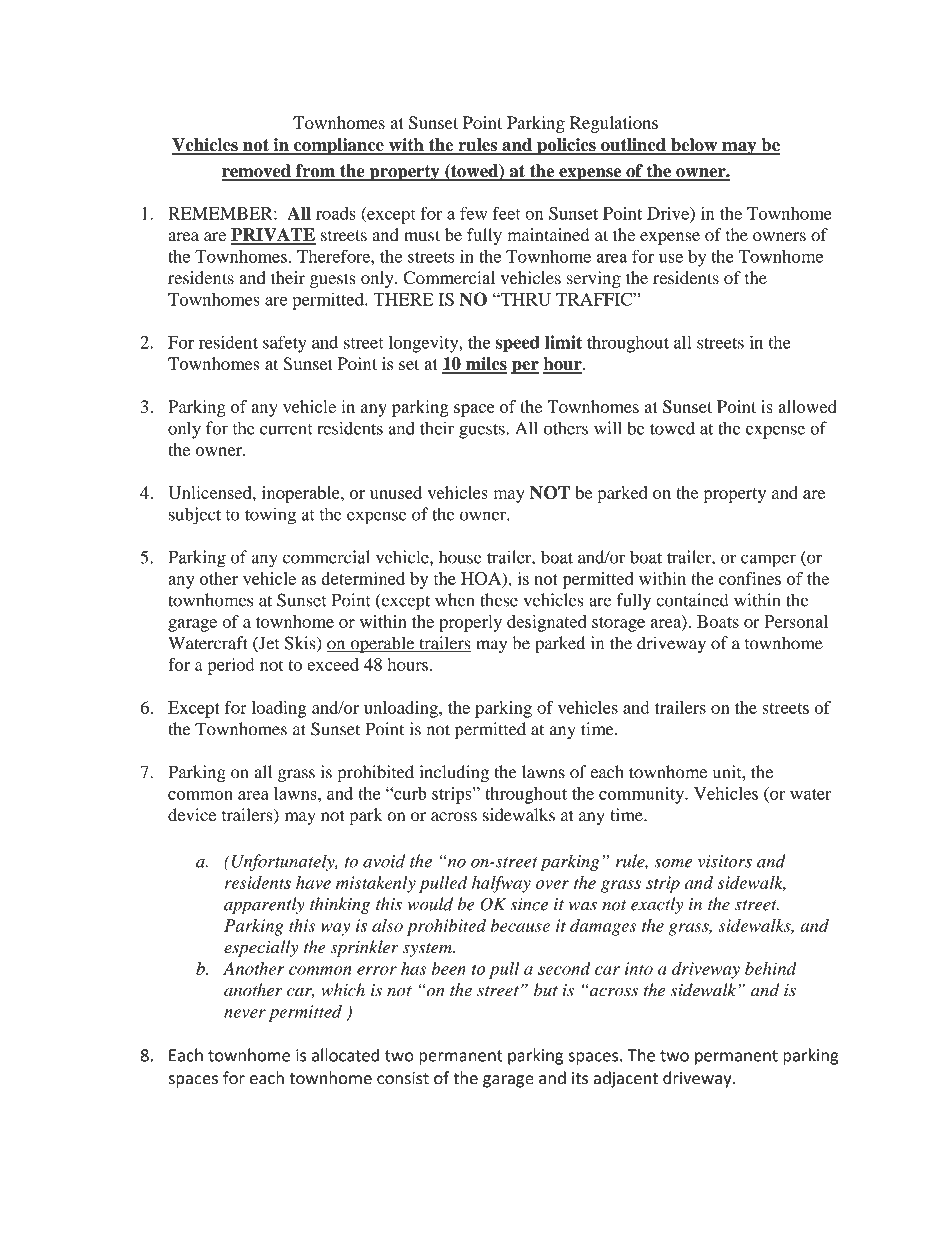 The image size is (952, 1233). I want to click on policies, so click(566, 146).
